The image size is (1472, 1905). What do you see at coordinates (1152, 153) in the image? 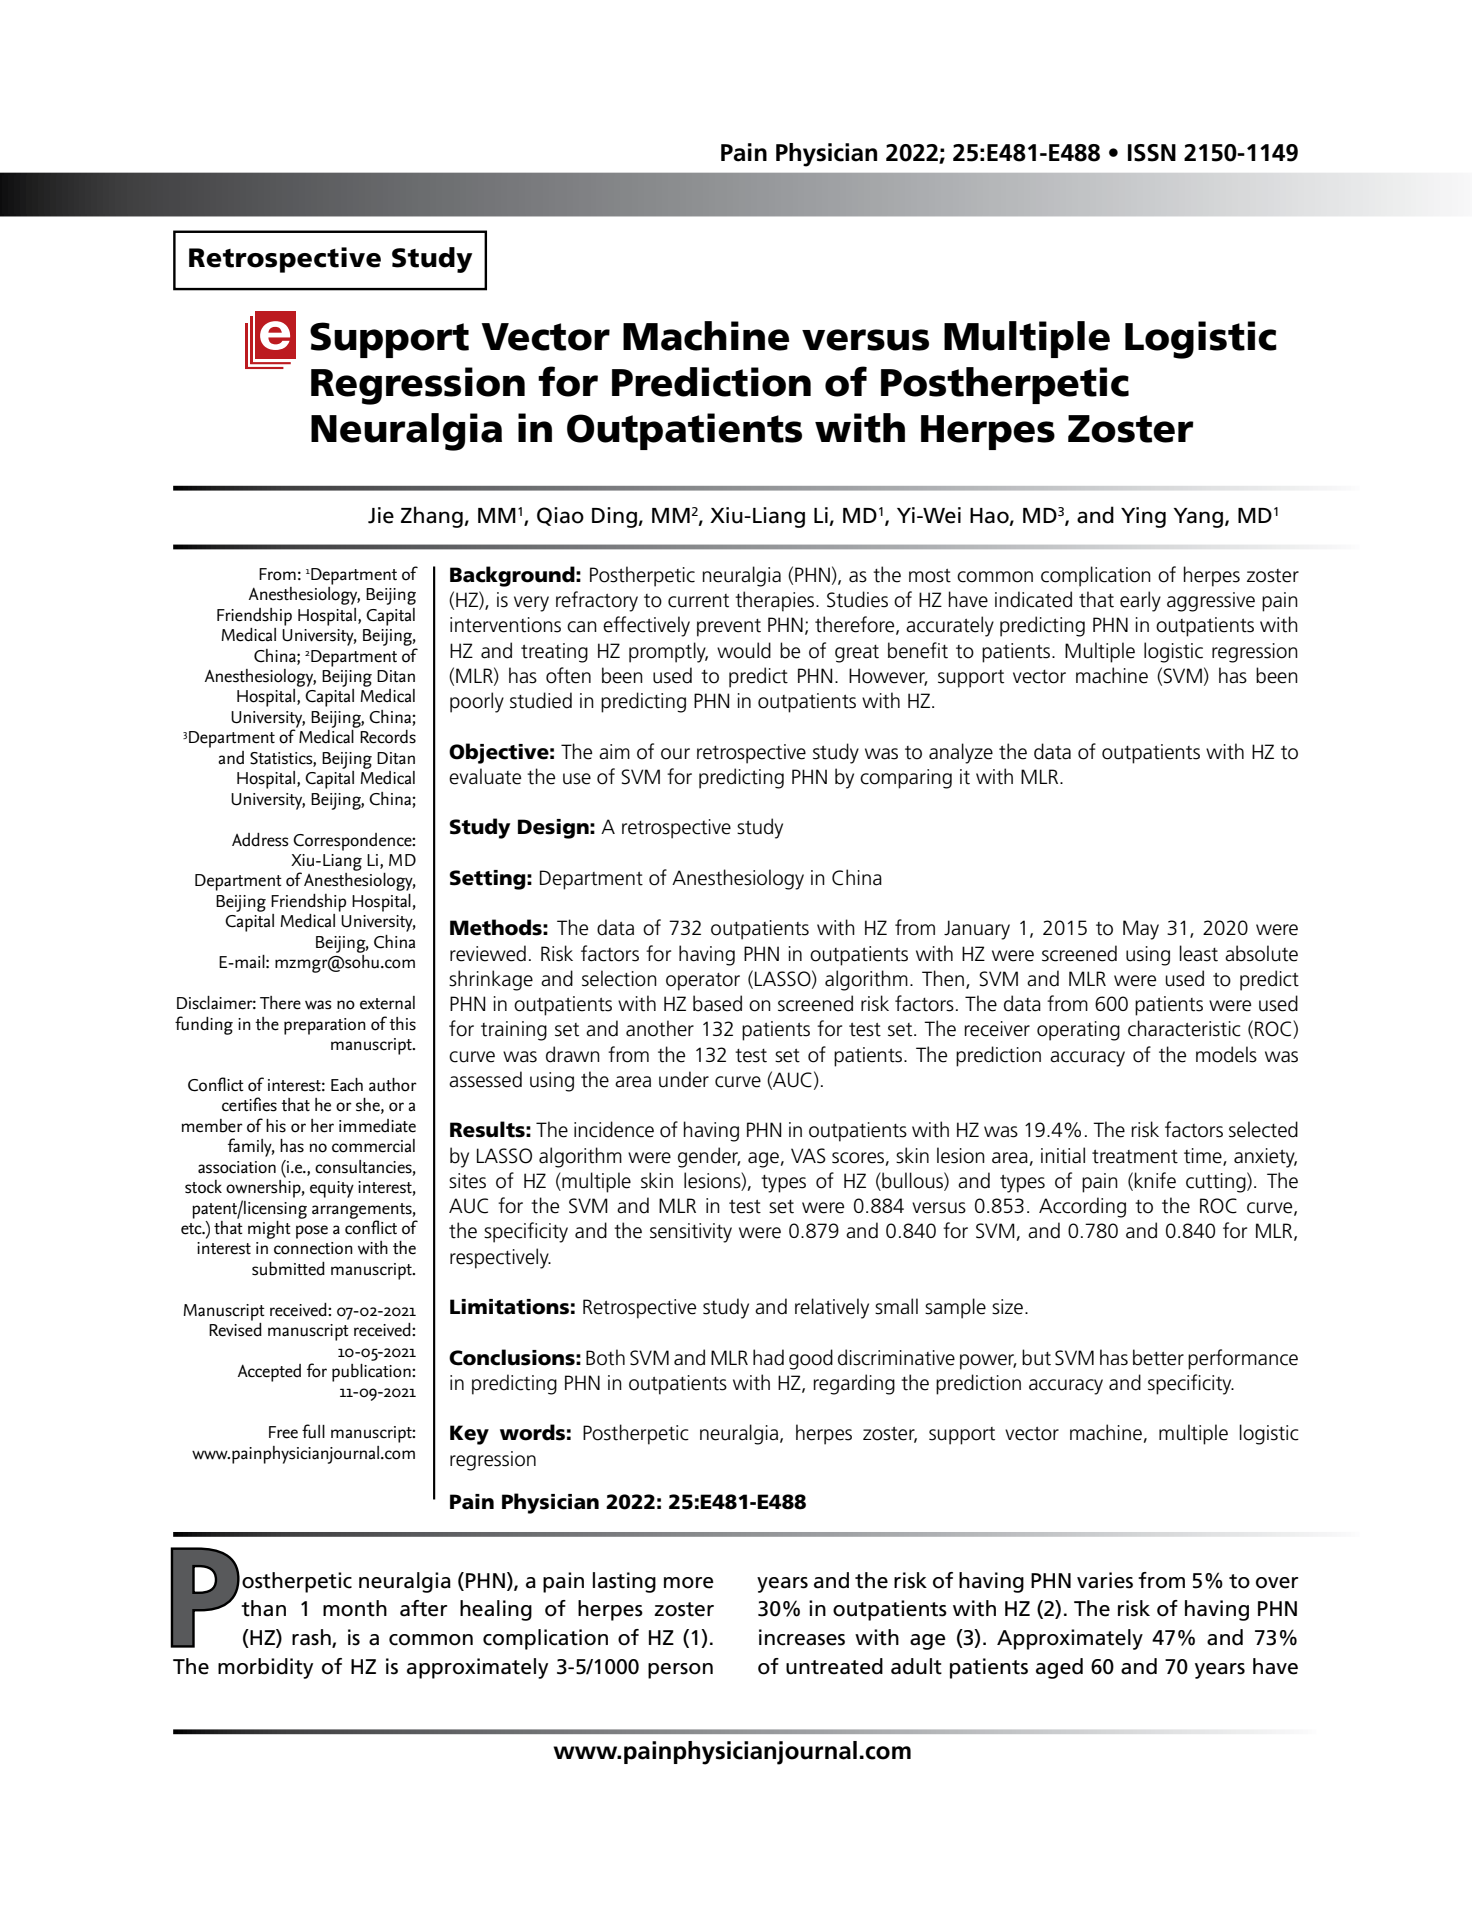
I see `ISSN` at bounding box center [1152, 153].
